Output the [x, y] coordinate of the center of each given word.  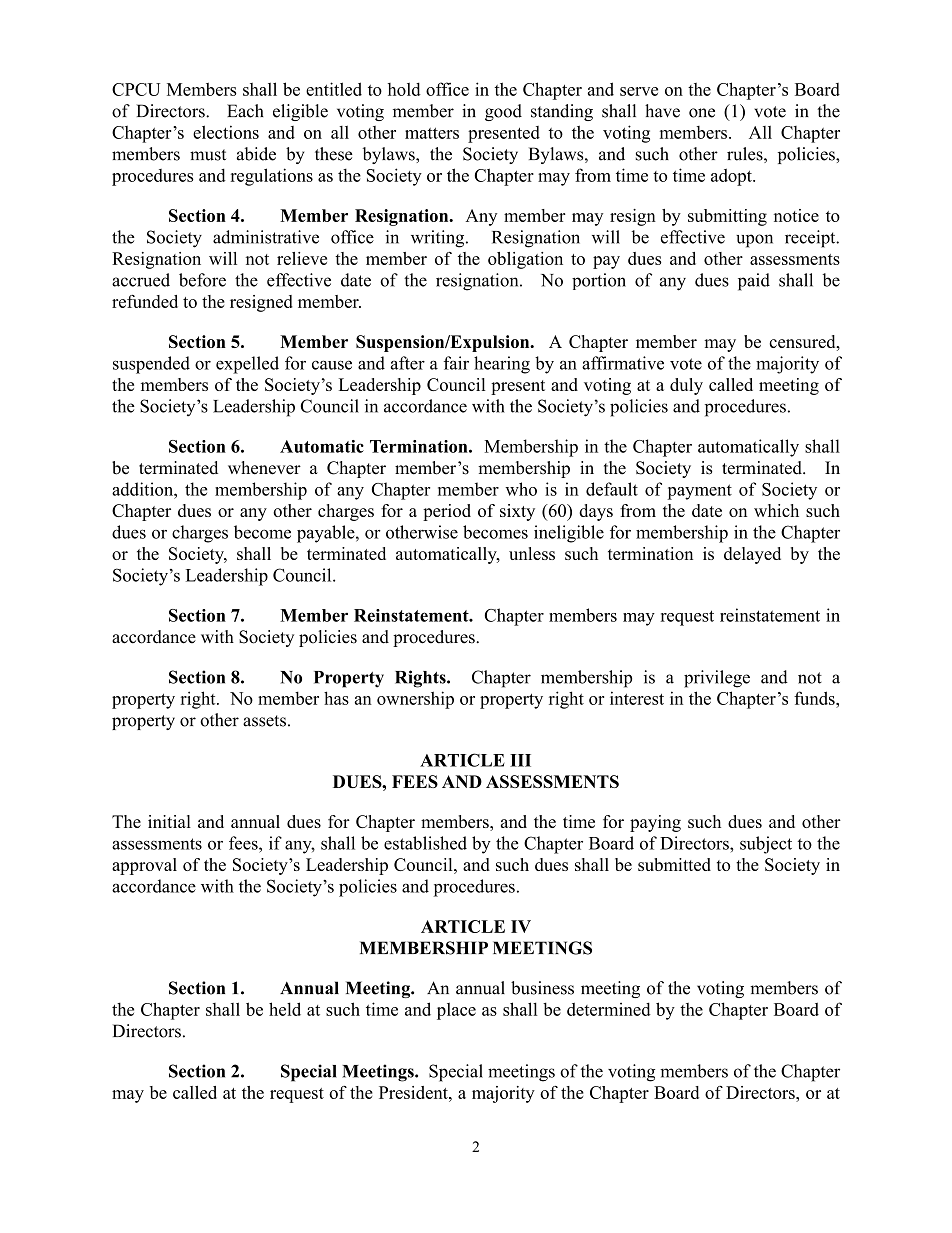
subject [766, 845]
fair [456, 363]
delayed [752, 555]
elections [226, 132]
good [503, 112]
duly [686, 386]
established [425, 843]
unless [532, 553]
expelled [247, 365]
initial [169, 821]
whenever [264, 468]
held [285, 1009]
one [702, 113]
